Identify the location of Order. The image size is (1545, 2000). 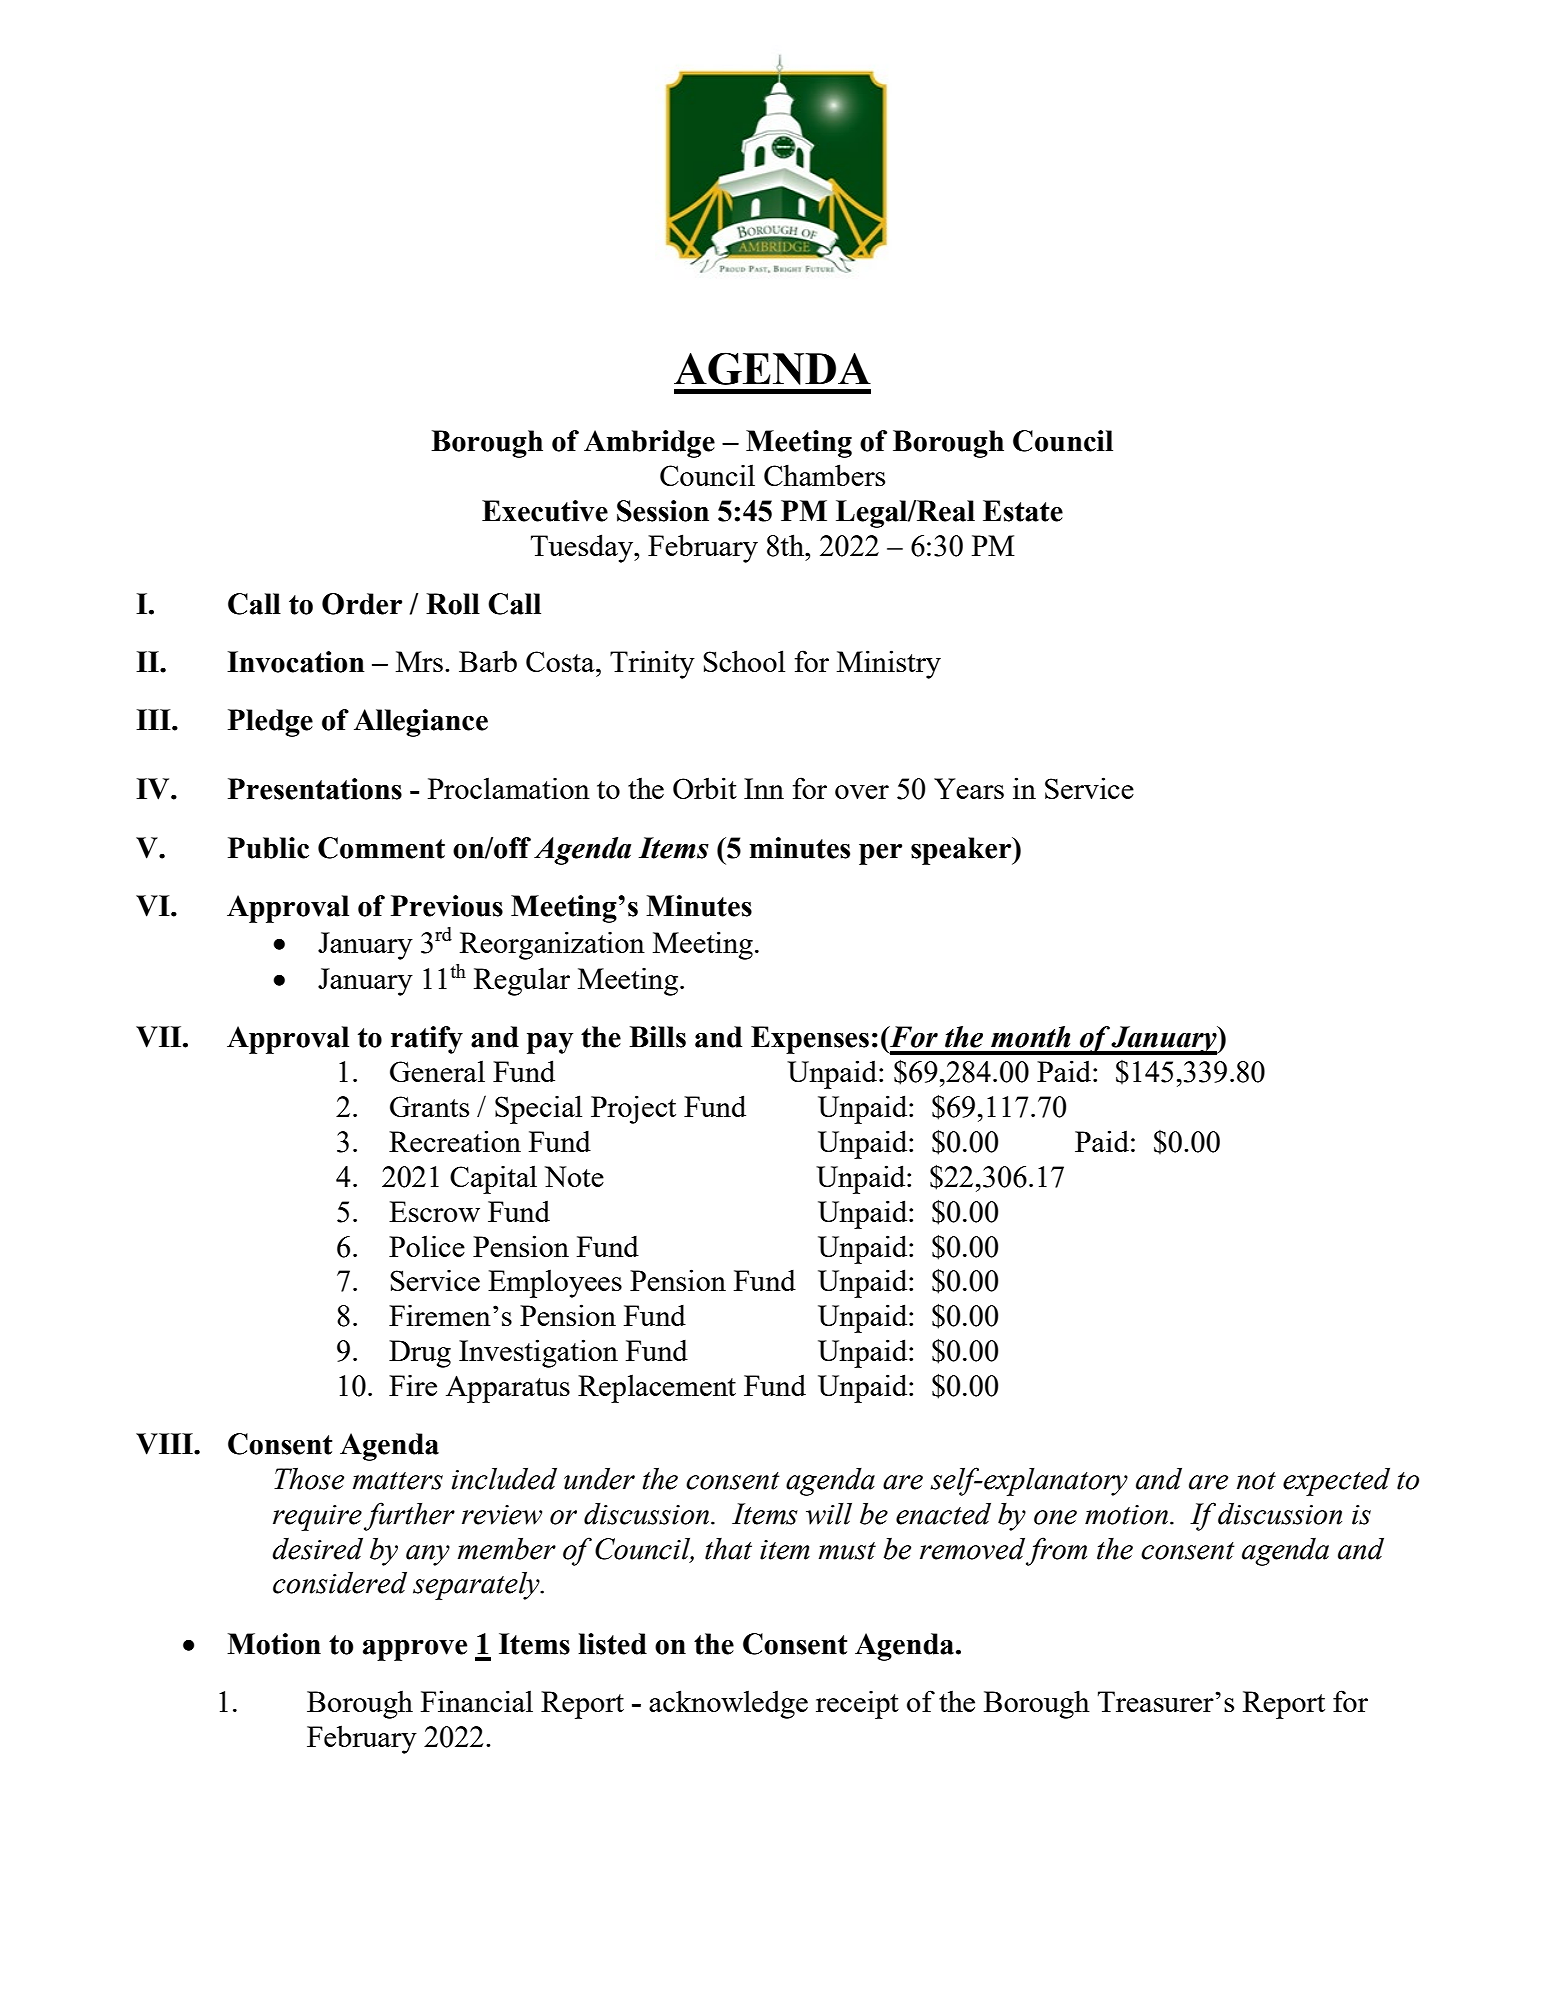
(362, 604).
